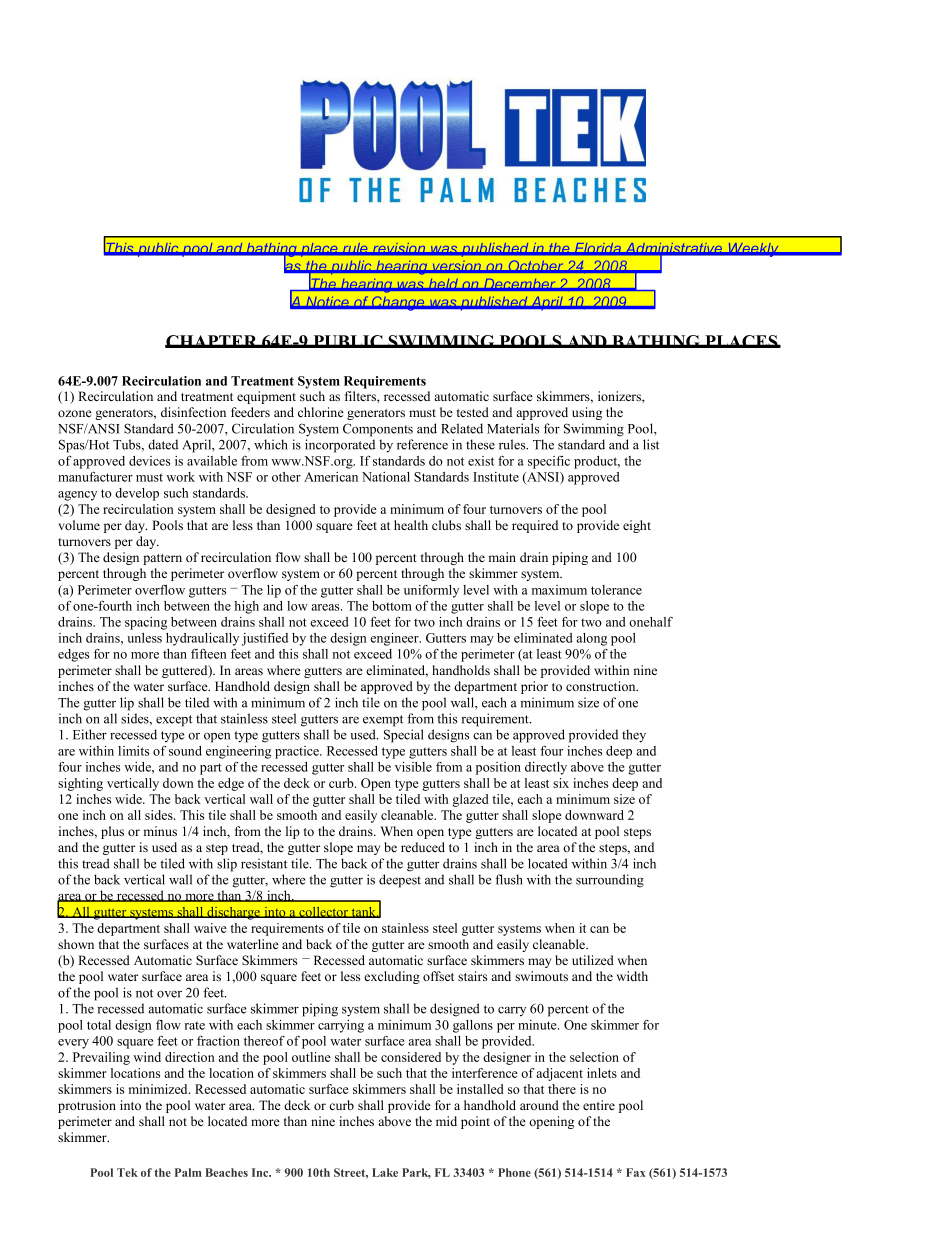 This screenshot has height=1233, width=952. I want to click on construction, so click(602, 686).
